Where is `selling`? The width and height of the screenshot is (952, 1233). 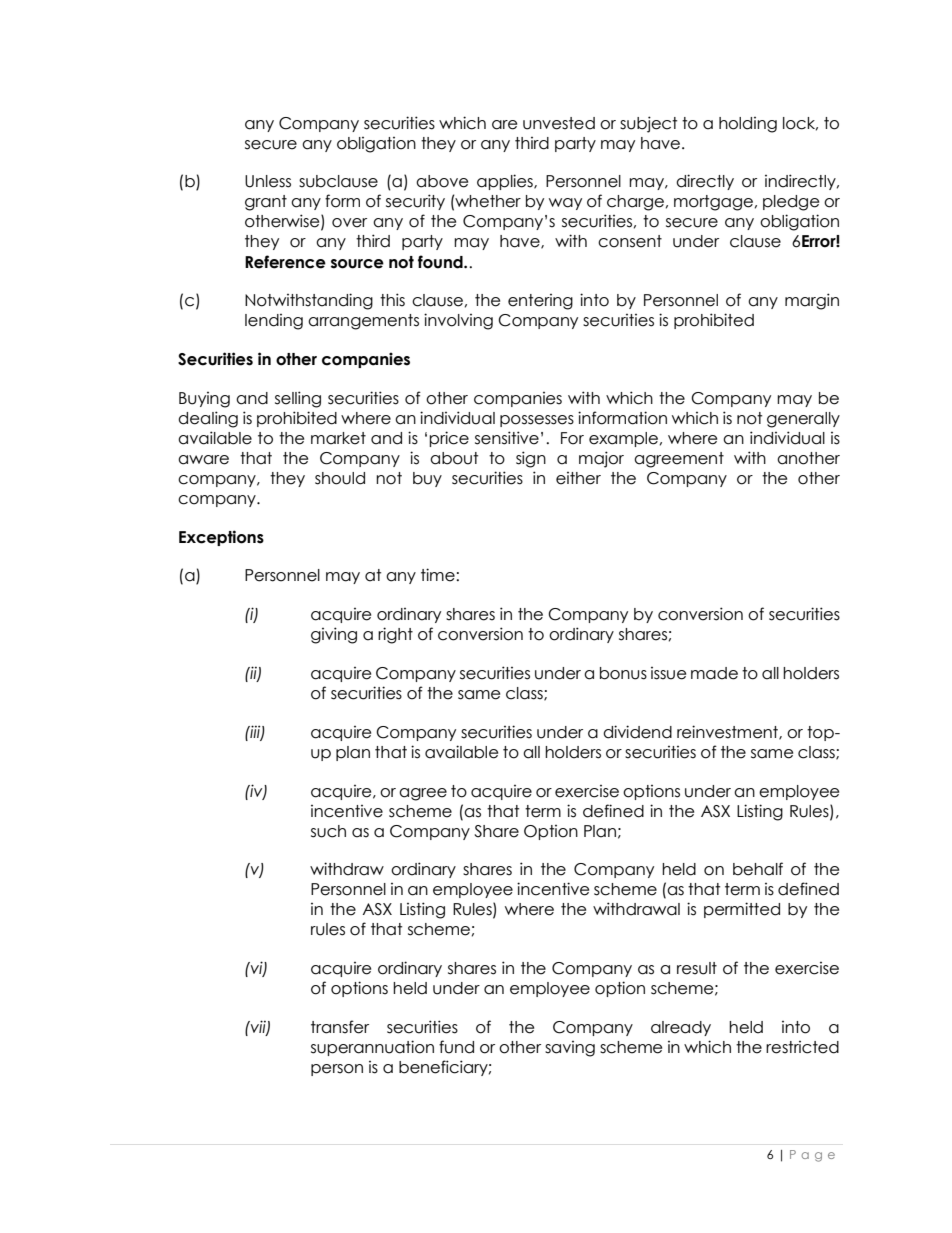
selling is located at coordinates (298, 399).
